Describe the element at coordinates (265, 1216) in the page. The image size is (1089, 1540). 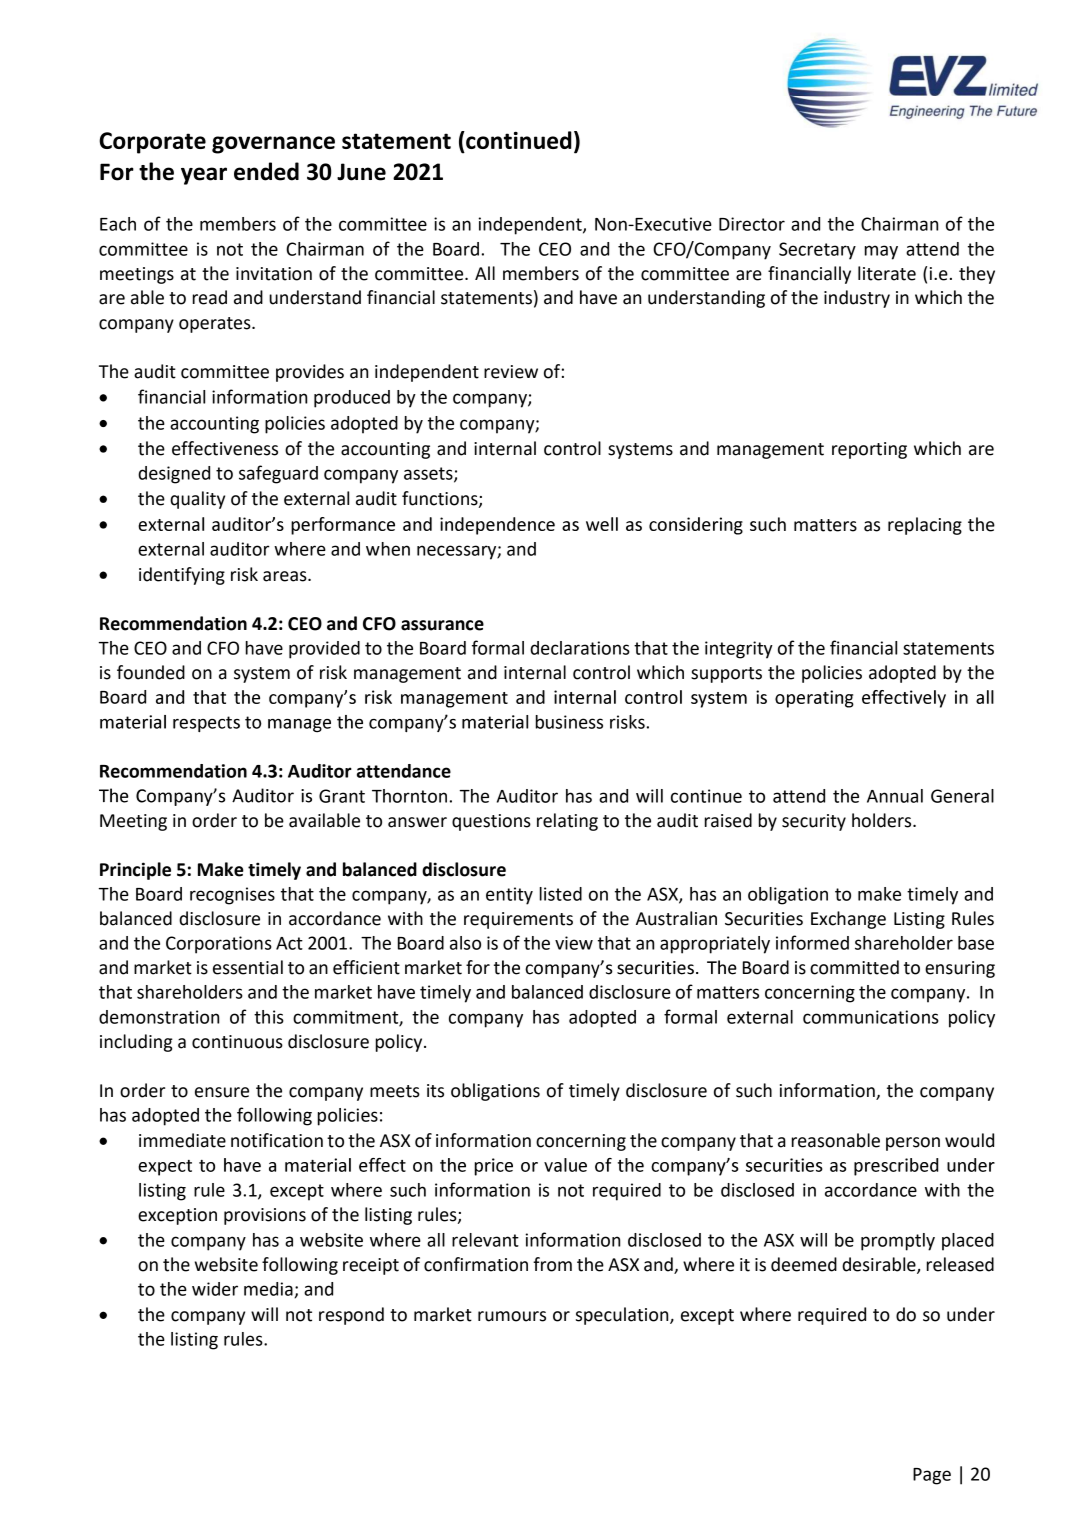
I see `provisions` at that location.
